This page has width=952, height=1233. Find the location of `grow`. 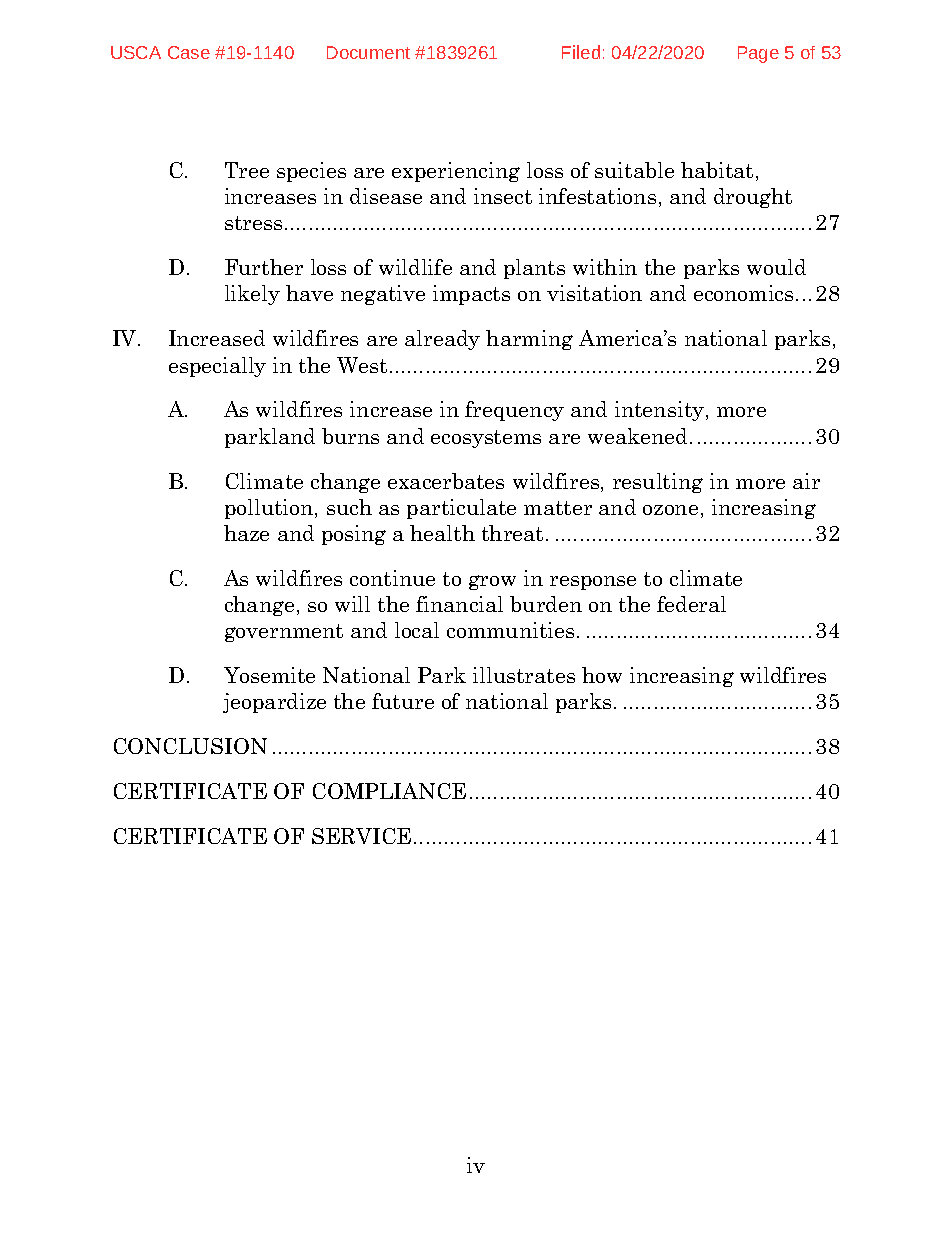

grow is located at coordinates (492, 582).
